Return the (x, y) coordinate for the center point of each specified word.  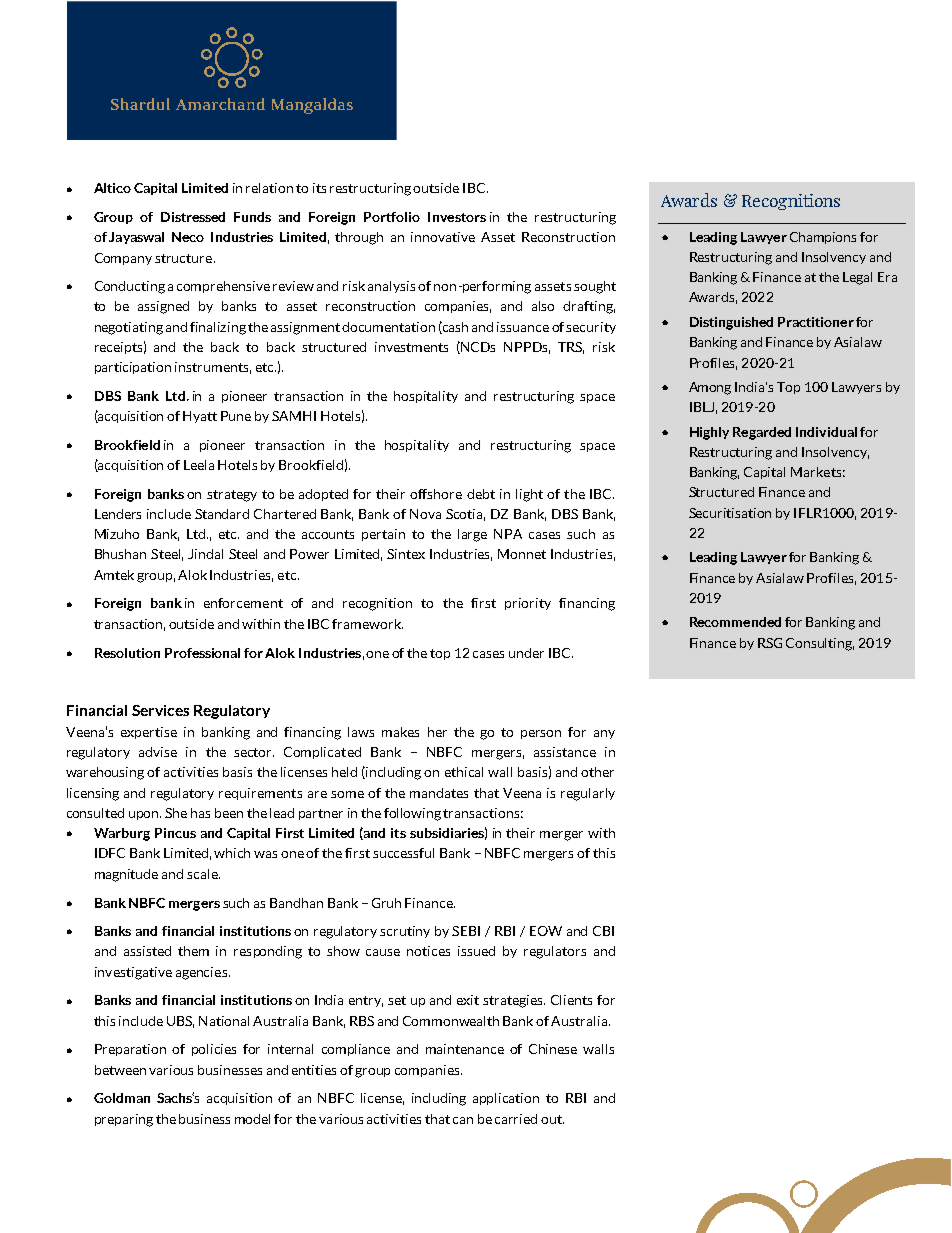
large (472, 535)
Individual (826, 432)
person (541, 734)
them (193, 951)
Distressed (193, 217)
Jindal (205, 554)
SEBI (466, 931)
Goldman (122, 1098)
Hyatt (200, 417)
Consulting (820, 644)
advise (158, 752)
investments (411, 347)
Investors (457, 217)
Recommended (735, 622)
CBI (603, 931)
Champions (823, 238)
